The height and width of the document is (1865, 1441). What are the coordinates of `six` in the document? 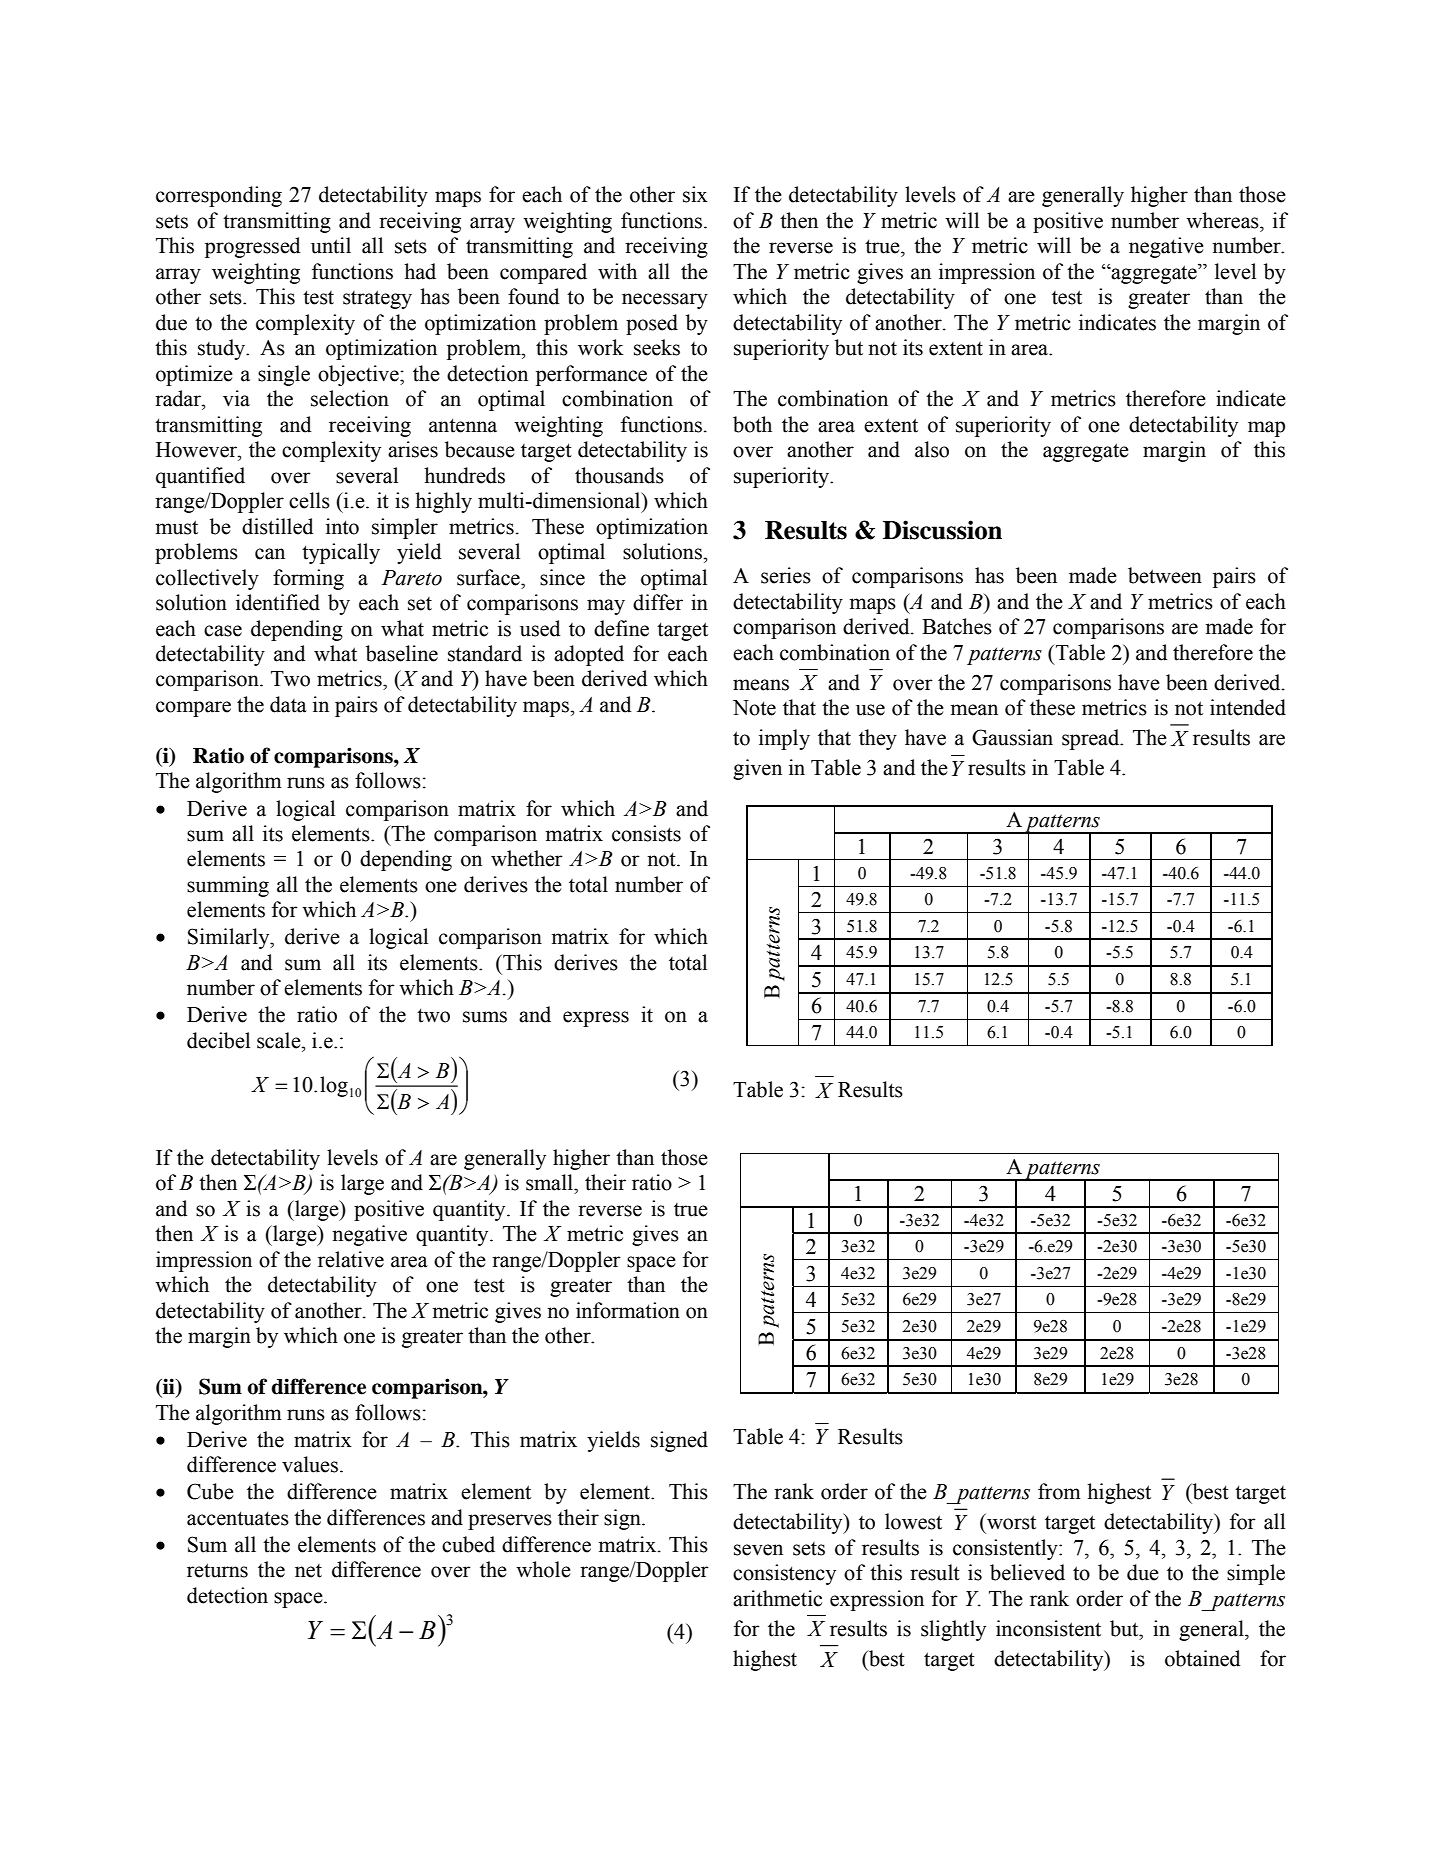 It's located at (695, 194).
